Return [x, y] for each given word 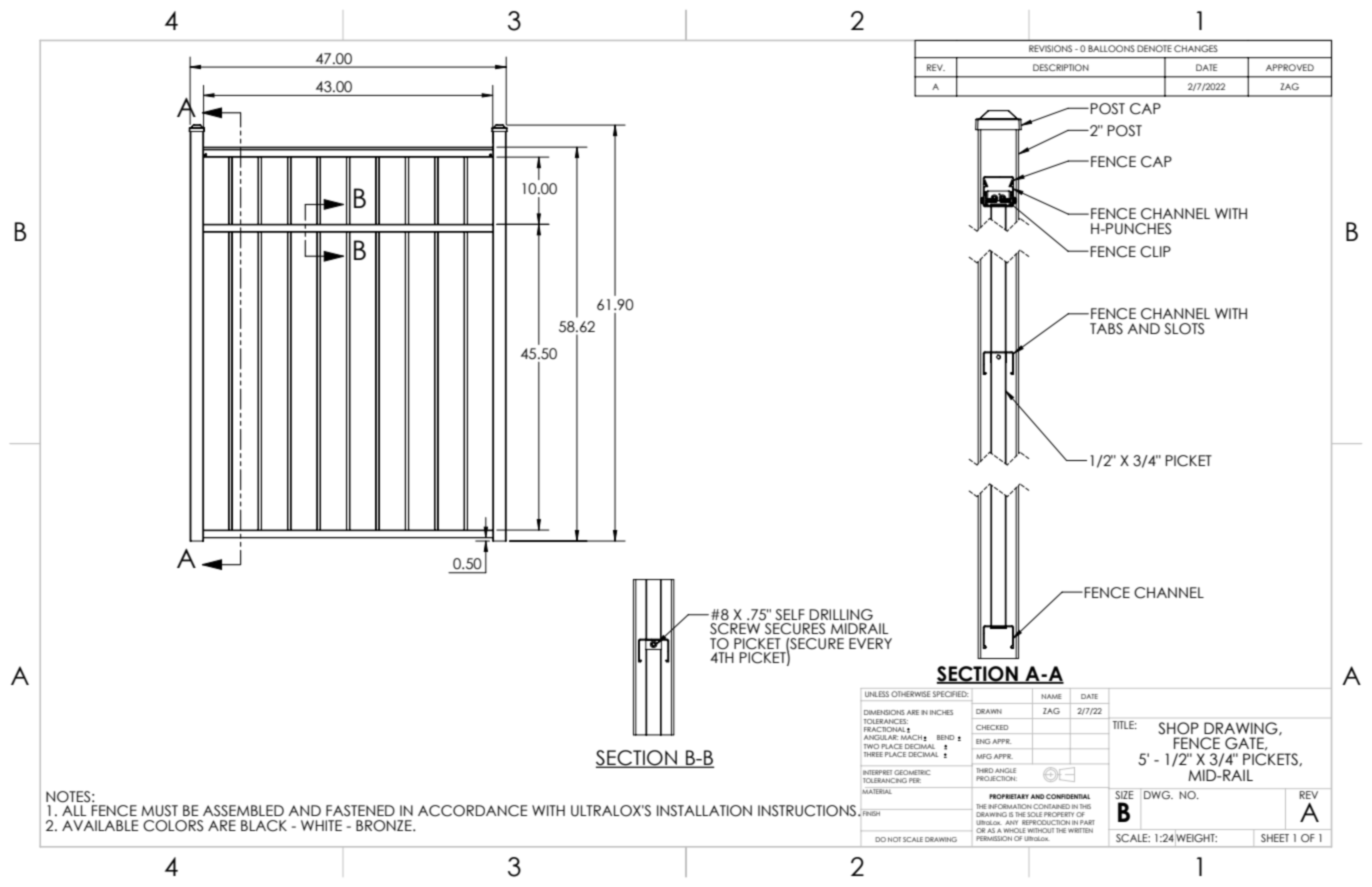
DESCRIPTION [1061, 67]
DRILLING [841, 615]
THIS [1085, 806]
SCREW [735, 629]
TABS [1106, 329]
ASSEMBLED [243, 811]
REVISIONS [1050, 48]
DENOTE [1154, 48]
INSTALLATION [704, 811]
